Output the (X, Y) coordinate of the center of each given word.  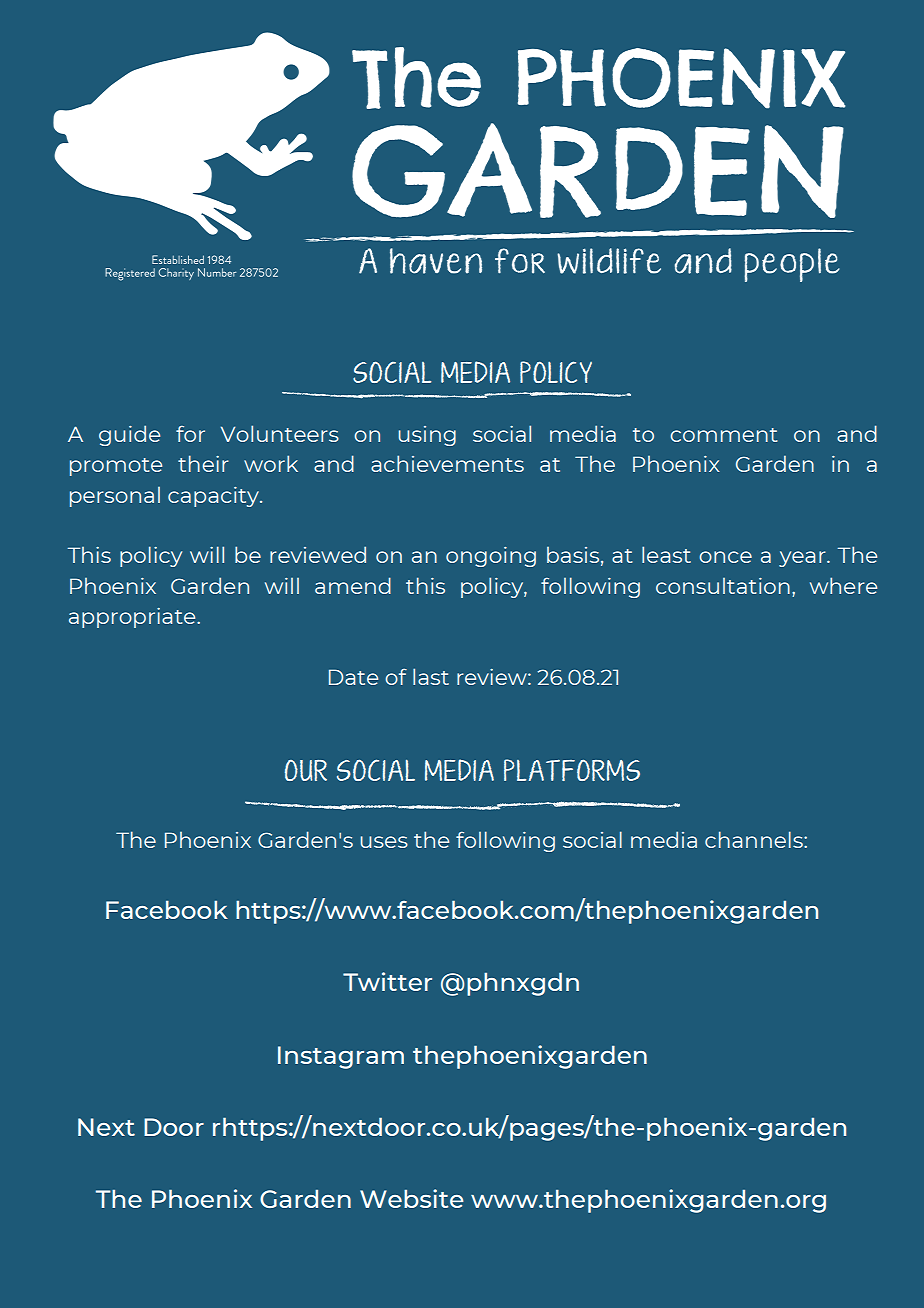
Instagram (341, 1057)
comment (723, 435)
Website (411, 1198)
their (203, 463)
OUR (306, 770)
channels (755, 839)
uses (384, 842)
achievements (447, 463)
